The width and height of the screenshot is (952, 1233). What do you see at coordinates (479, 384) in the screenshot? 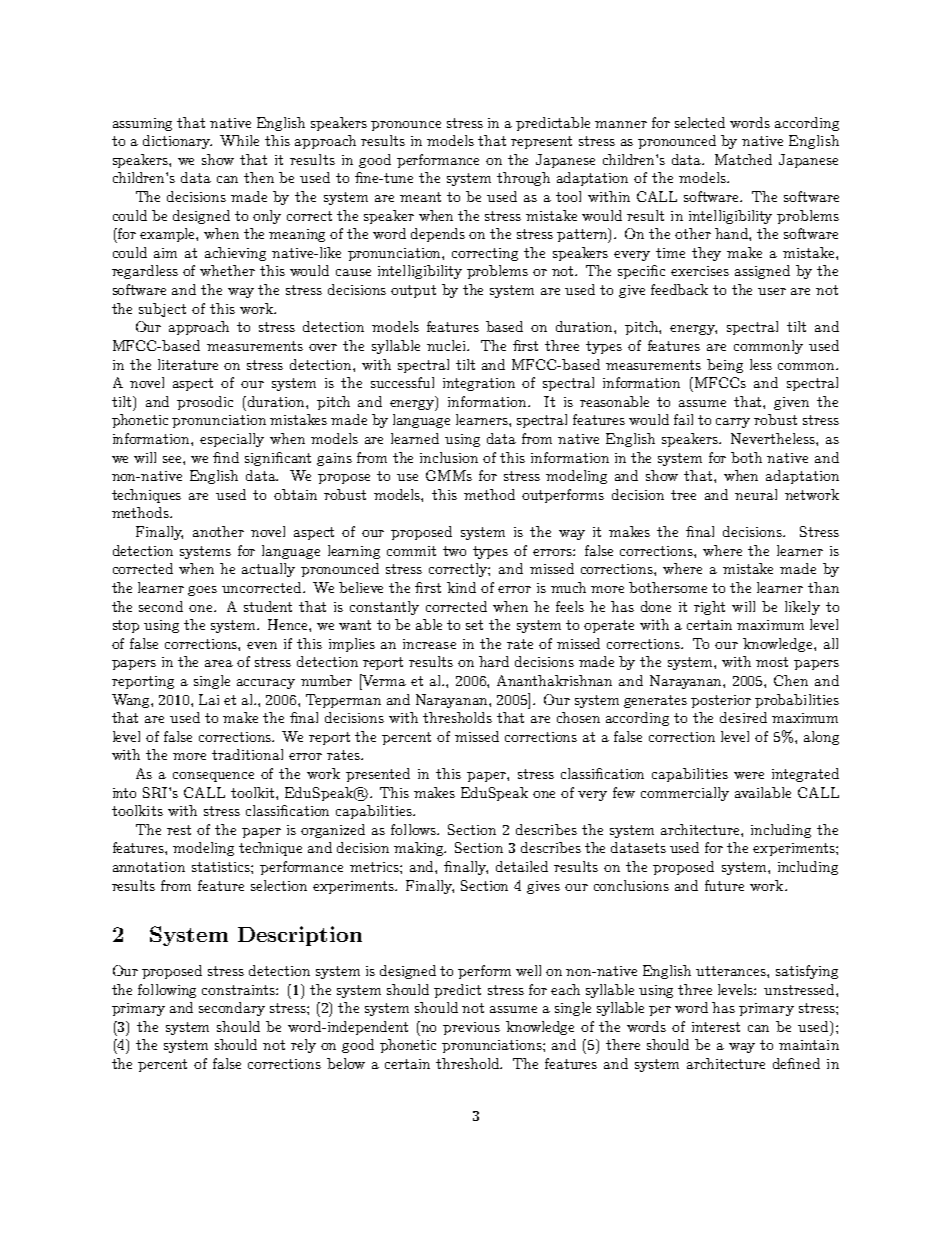
I see `integration` at bounding box center [479, 384].
